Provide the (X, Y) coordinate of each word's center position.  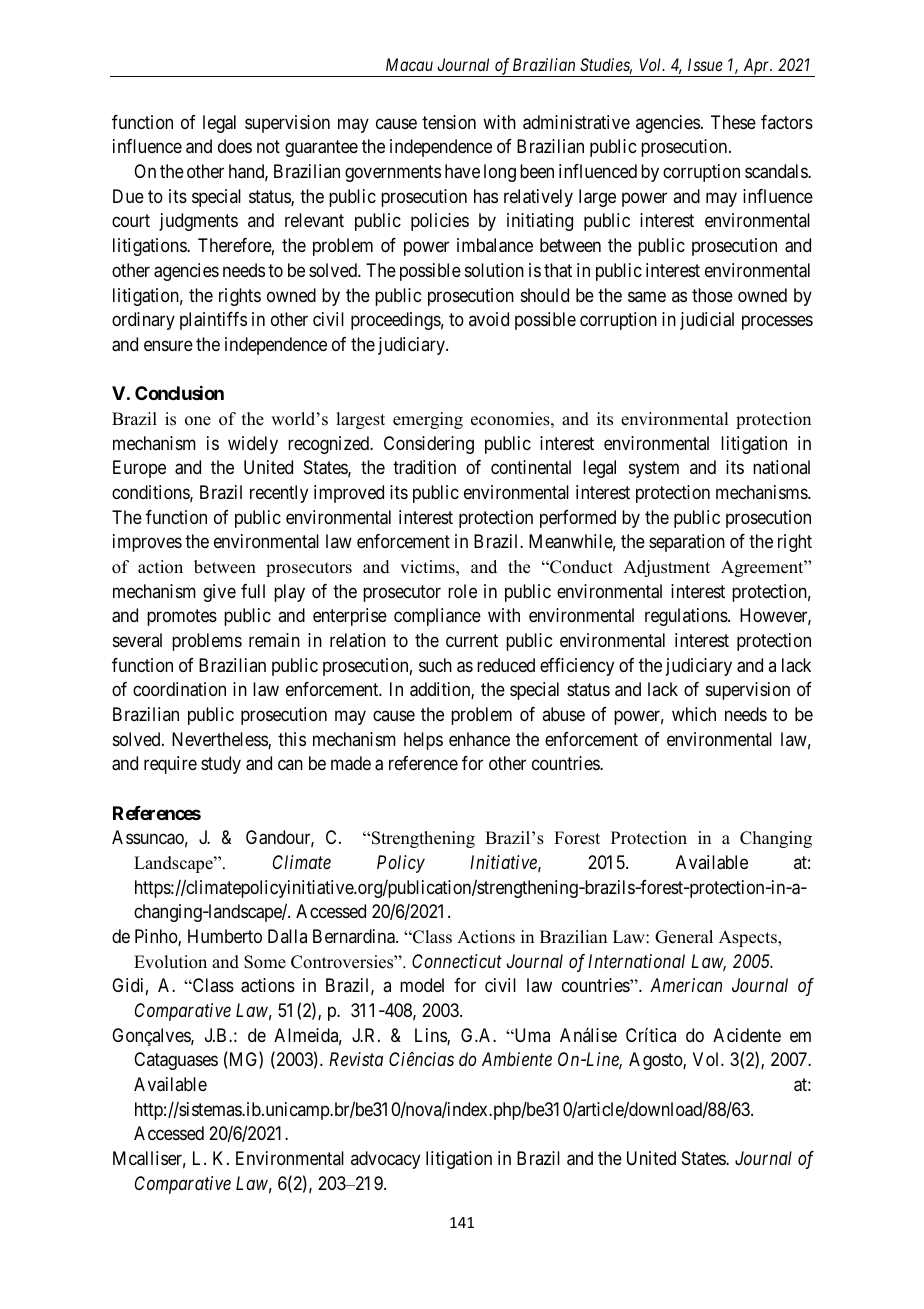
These (733, 122)
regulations (687, 617)
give (219, 593)
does (235, 146)
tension (449, 122)
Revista (356, 1059)
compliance (437, 617)
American (686, 985)
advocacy (385, 1160)
